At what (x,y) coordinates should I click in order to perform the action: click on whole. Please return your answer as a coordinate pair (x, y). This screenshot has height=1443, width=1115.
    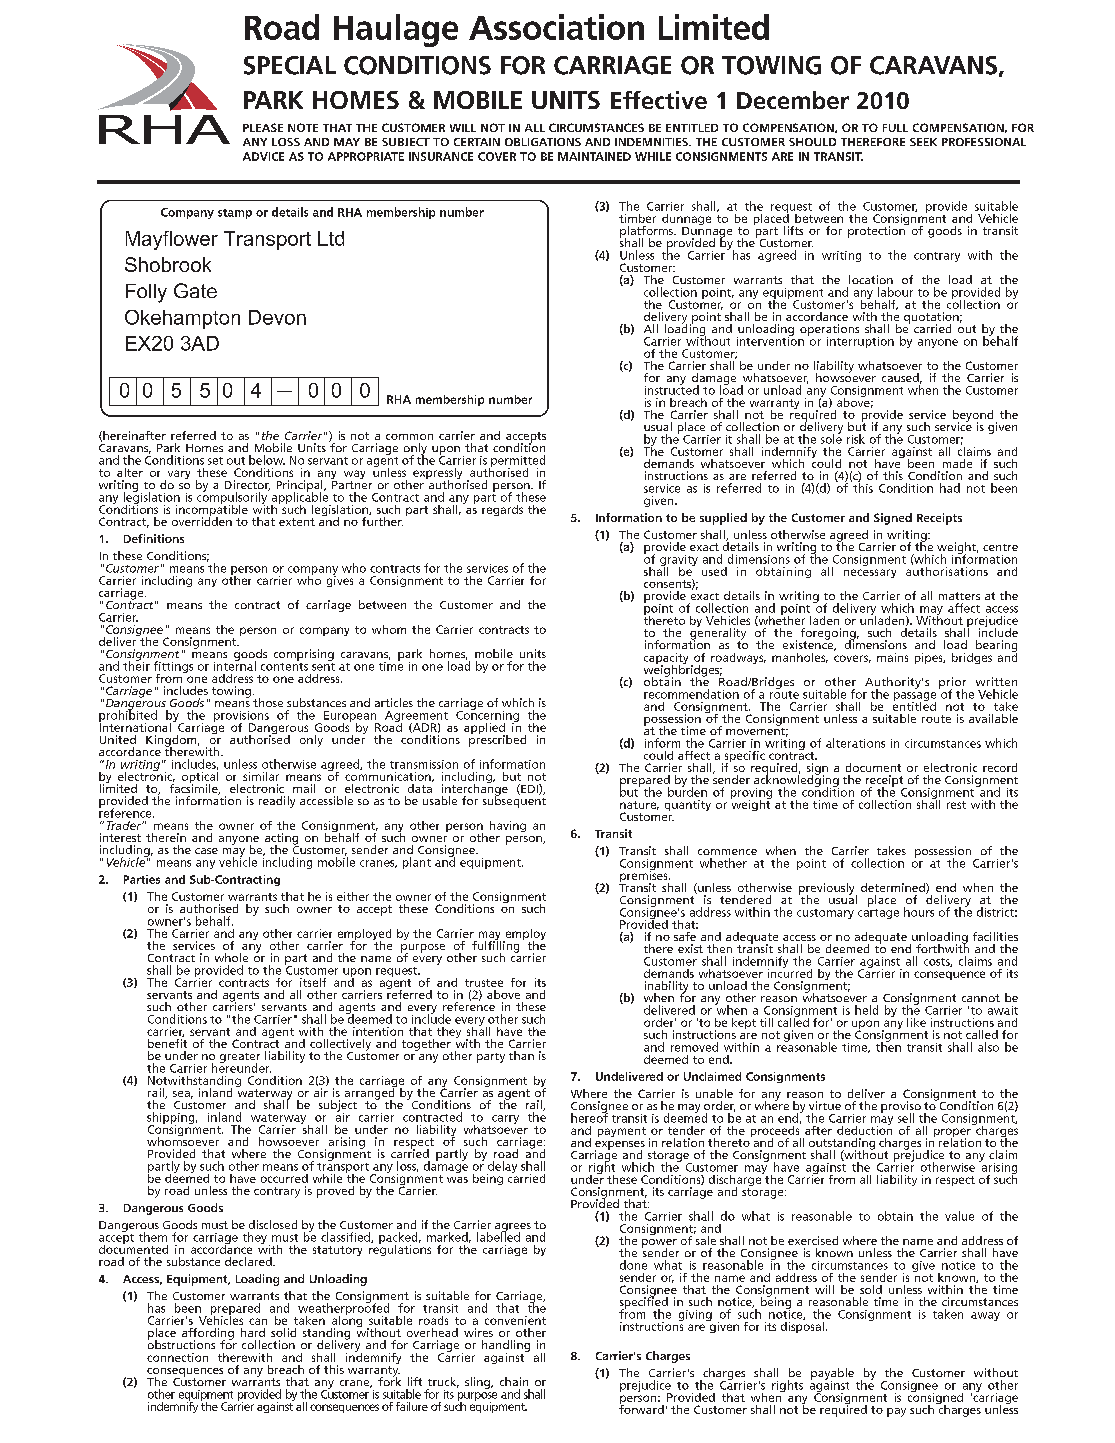
    Looking at the image, I should click on (231, 957).
